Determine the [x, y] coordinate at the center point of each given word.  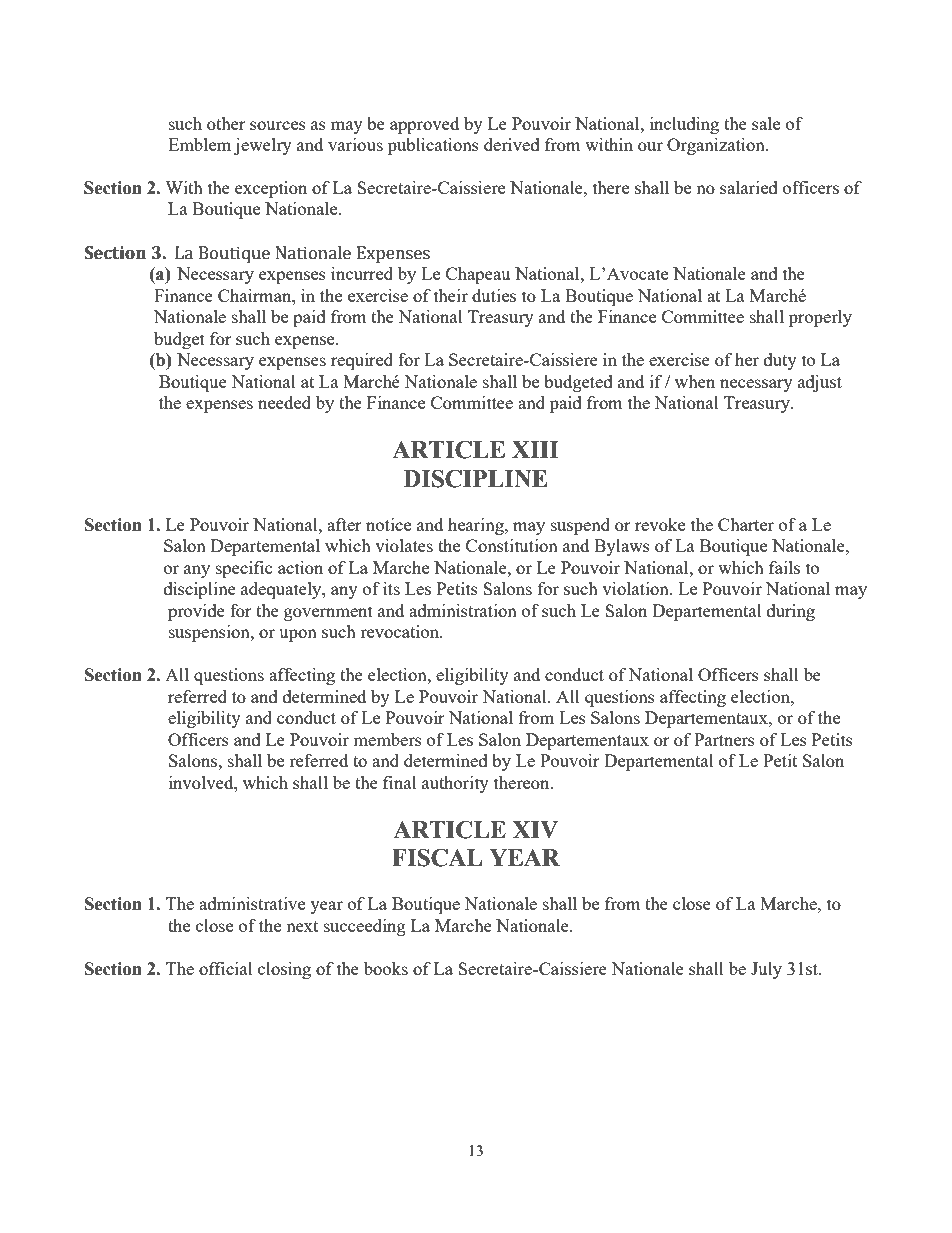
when [695, 381]
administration [463, 610]
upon [298, 635]
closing [284, 970]
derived [512, 144]
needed [284, 402]
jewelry [263, 146]
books [386, 968]
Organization [717, 146]
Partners [724, 739]
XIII [535, 449]
